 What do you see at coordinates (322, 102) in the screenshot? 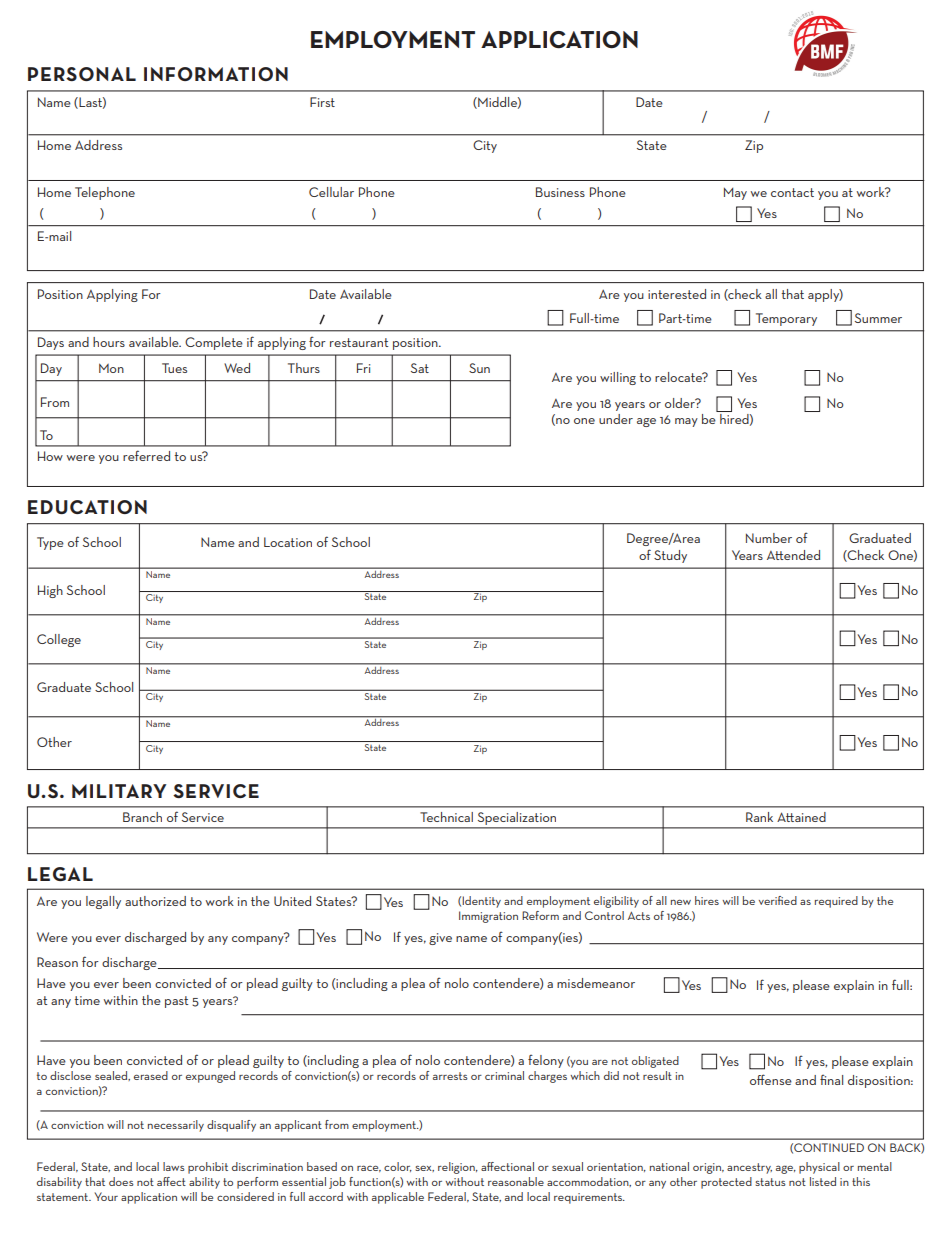
I see `First` at bounding box center [322, 102].
